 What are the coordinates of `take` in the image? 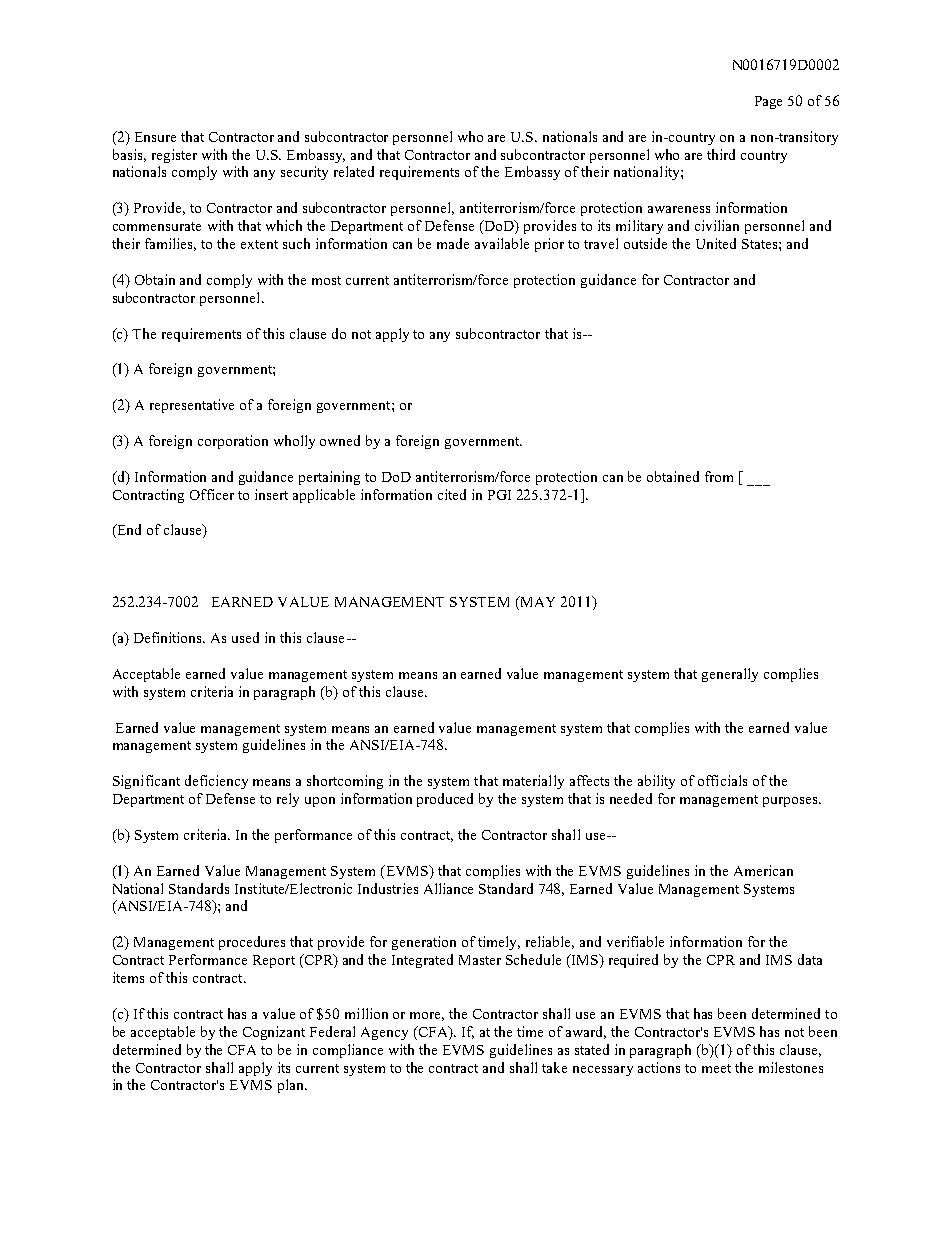 It's located at (554, 1067).
